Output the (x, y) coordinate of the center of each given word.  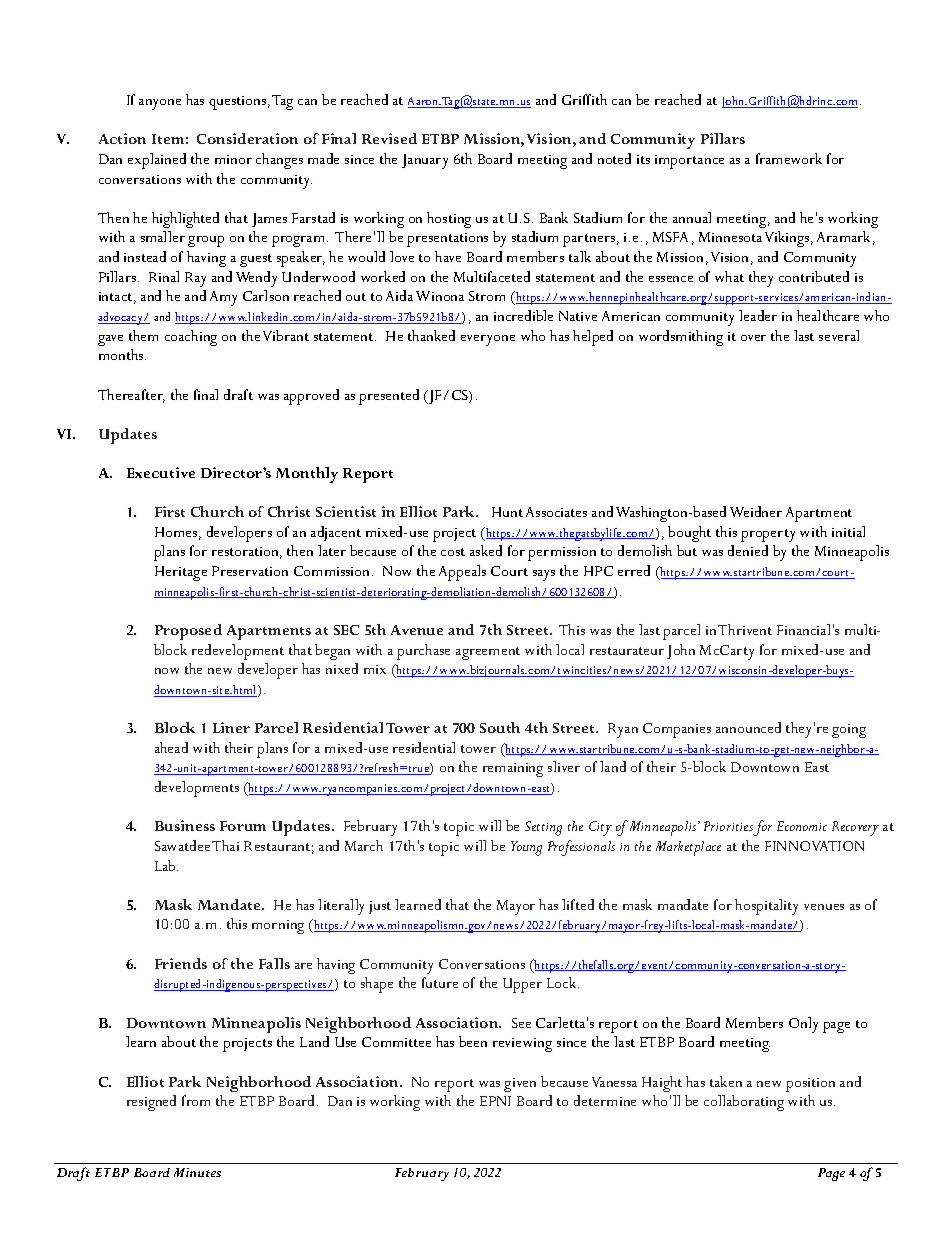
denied (748, 550)
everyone (488, 340)
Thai (225, 845)
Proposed (188, 632)
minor (233, 159)
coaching (191, 338)
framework (789, 158)
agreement (488, 653)
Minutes (197, 1172)
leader (758, 315)
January (425, 161)
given (520, 1085)
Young (526, 848)
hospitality (766, 907)
